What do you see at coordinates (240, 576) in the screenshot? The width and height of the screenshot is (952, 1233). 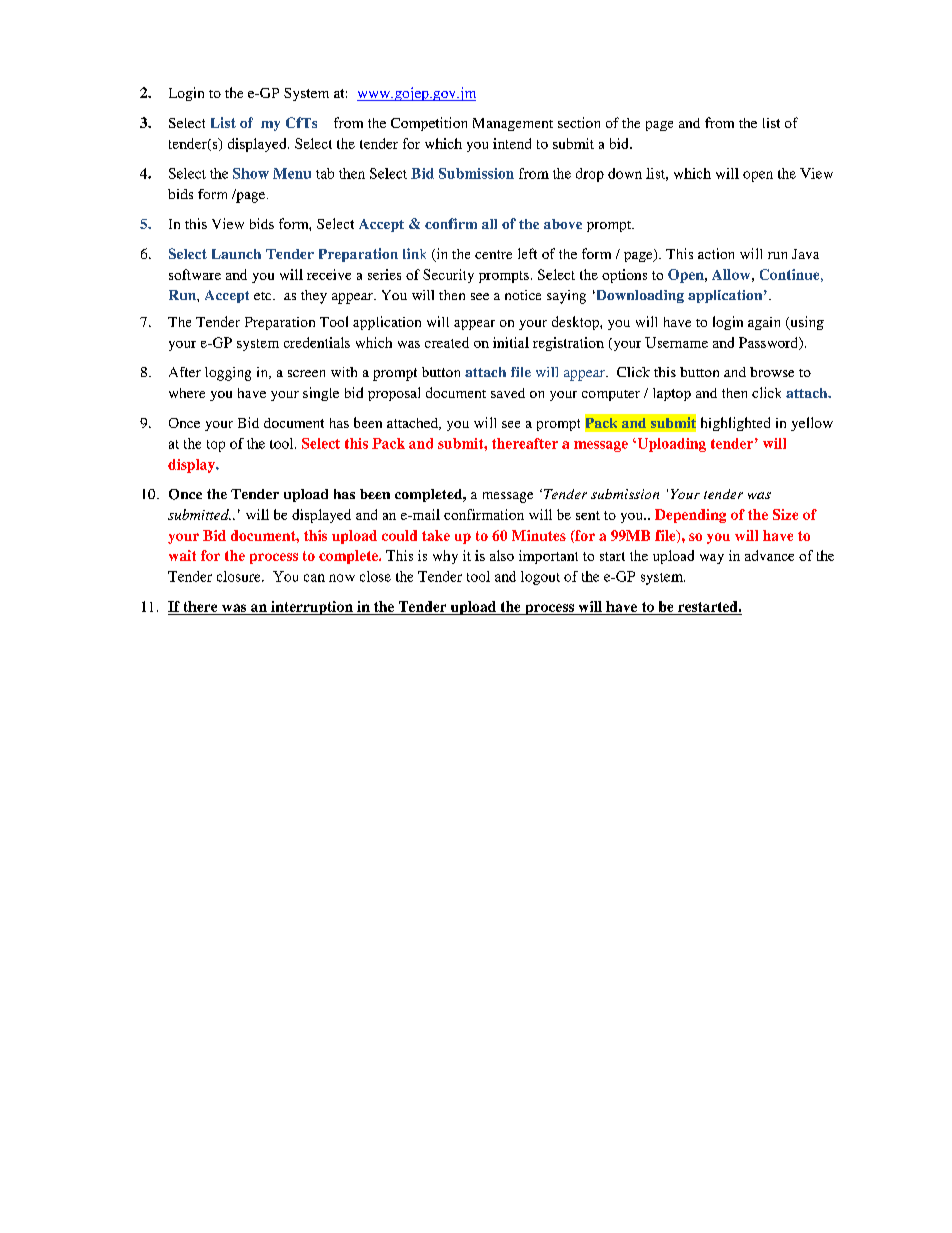 I see `closure` at bounding box center [240, 576].
